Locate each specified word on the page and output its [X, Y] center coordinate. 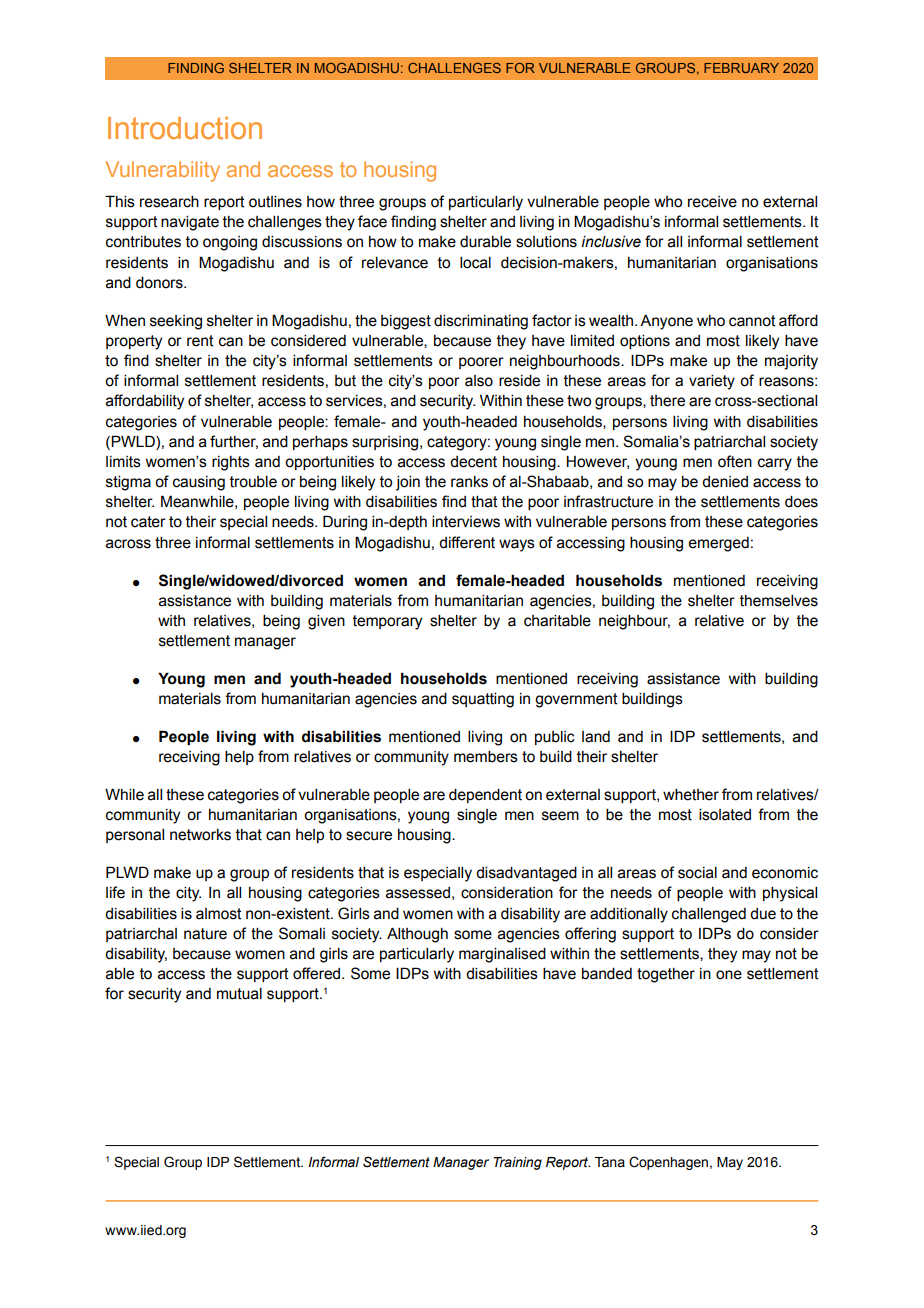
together [666, 975]
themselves [779, 601]
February [741, 68]
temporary [387, 622]
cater [148, 522]
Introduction [185, 128]
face [372, 221]
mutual [239, 994]
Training [517, 1163]
